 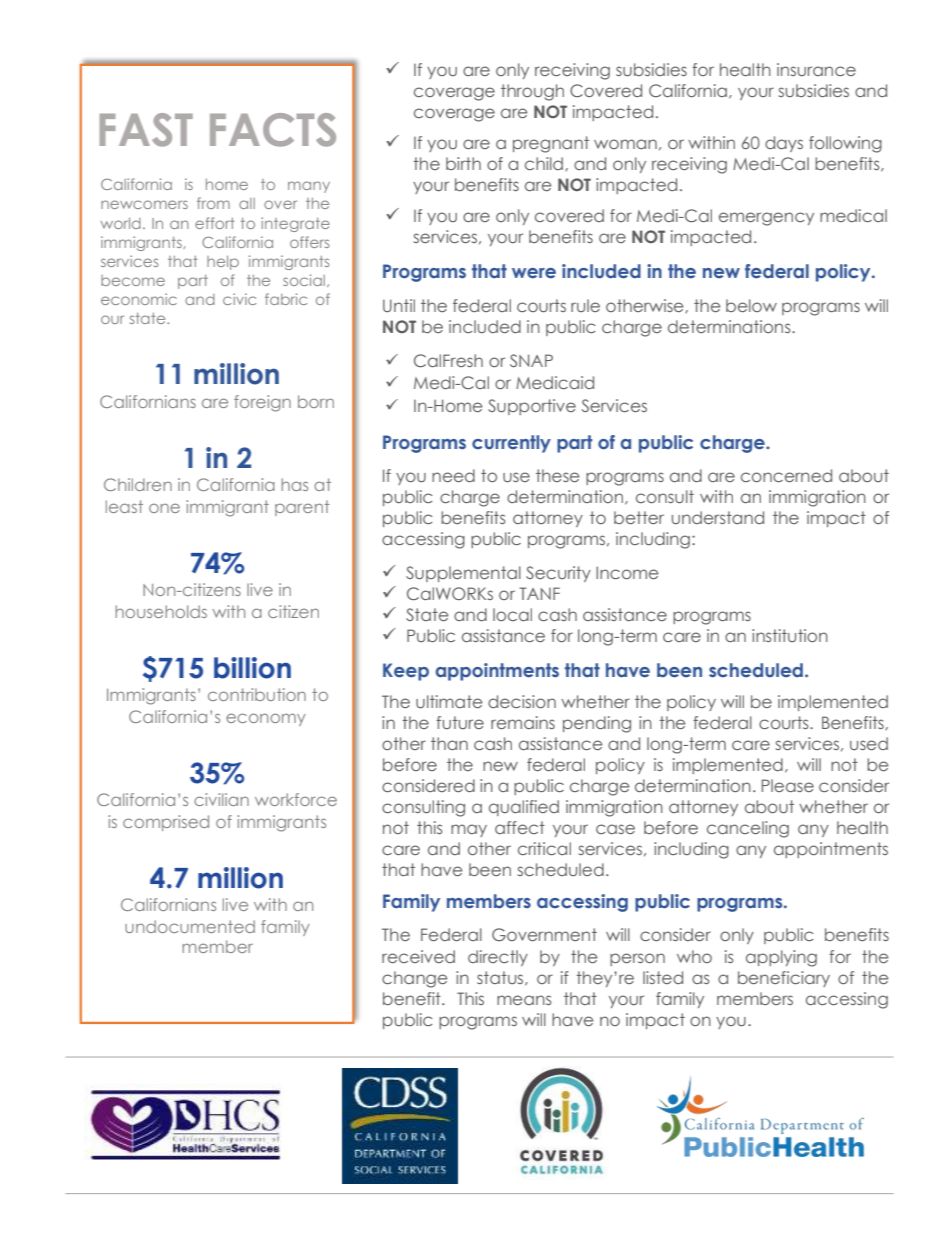 I want to click on FACTS, so click(x=273, y=130).
